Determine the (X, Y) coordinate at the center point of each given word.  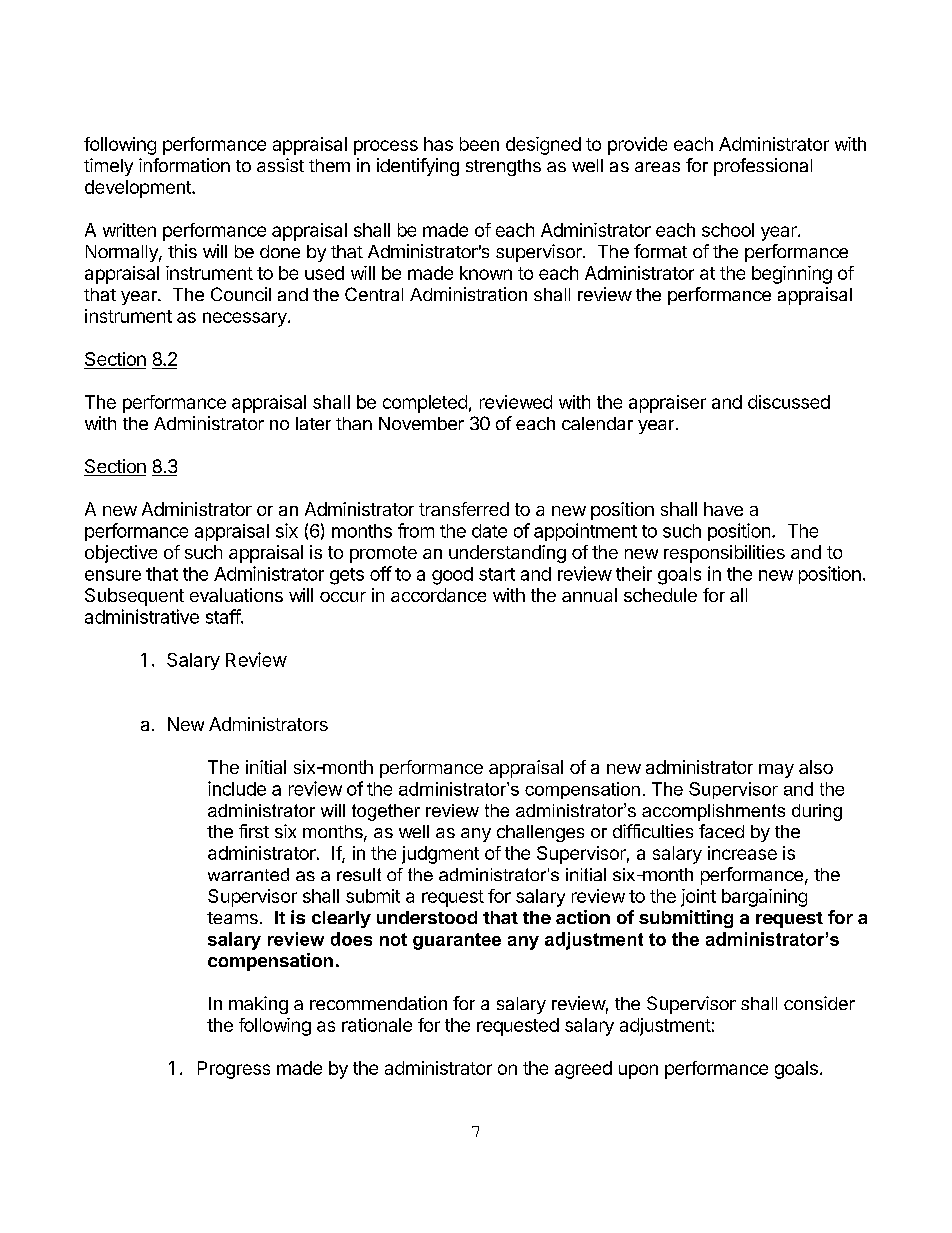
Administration (468, 294)
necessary (246, 319)
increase (742, 853)
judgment (440, 855)
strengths (503, 167)
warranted (248, 874)
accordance (438, 595)
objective (121, 554)
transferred (464, 509)
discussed (789, 402)
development (139, 189)
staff (224, 616)
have (723, 509)
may (776, 771)
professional (763, 167)
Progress (234, 1070)
